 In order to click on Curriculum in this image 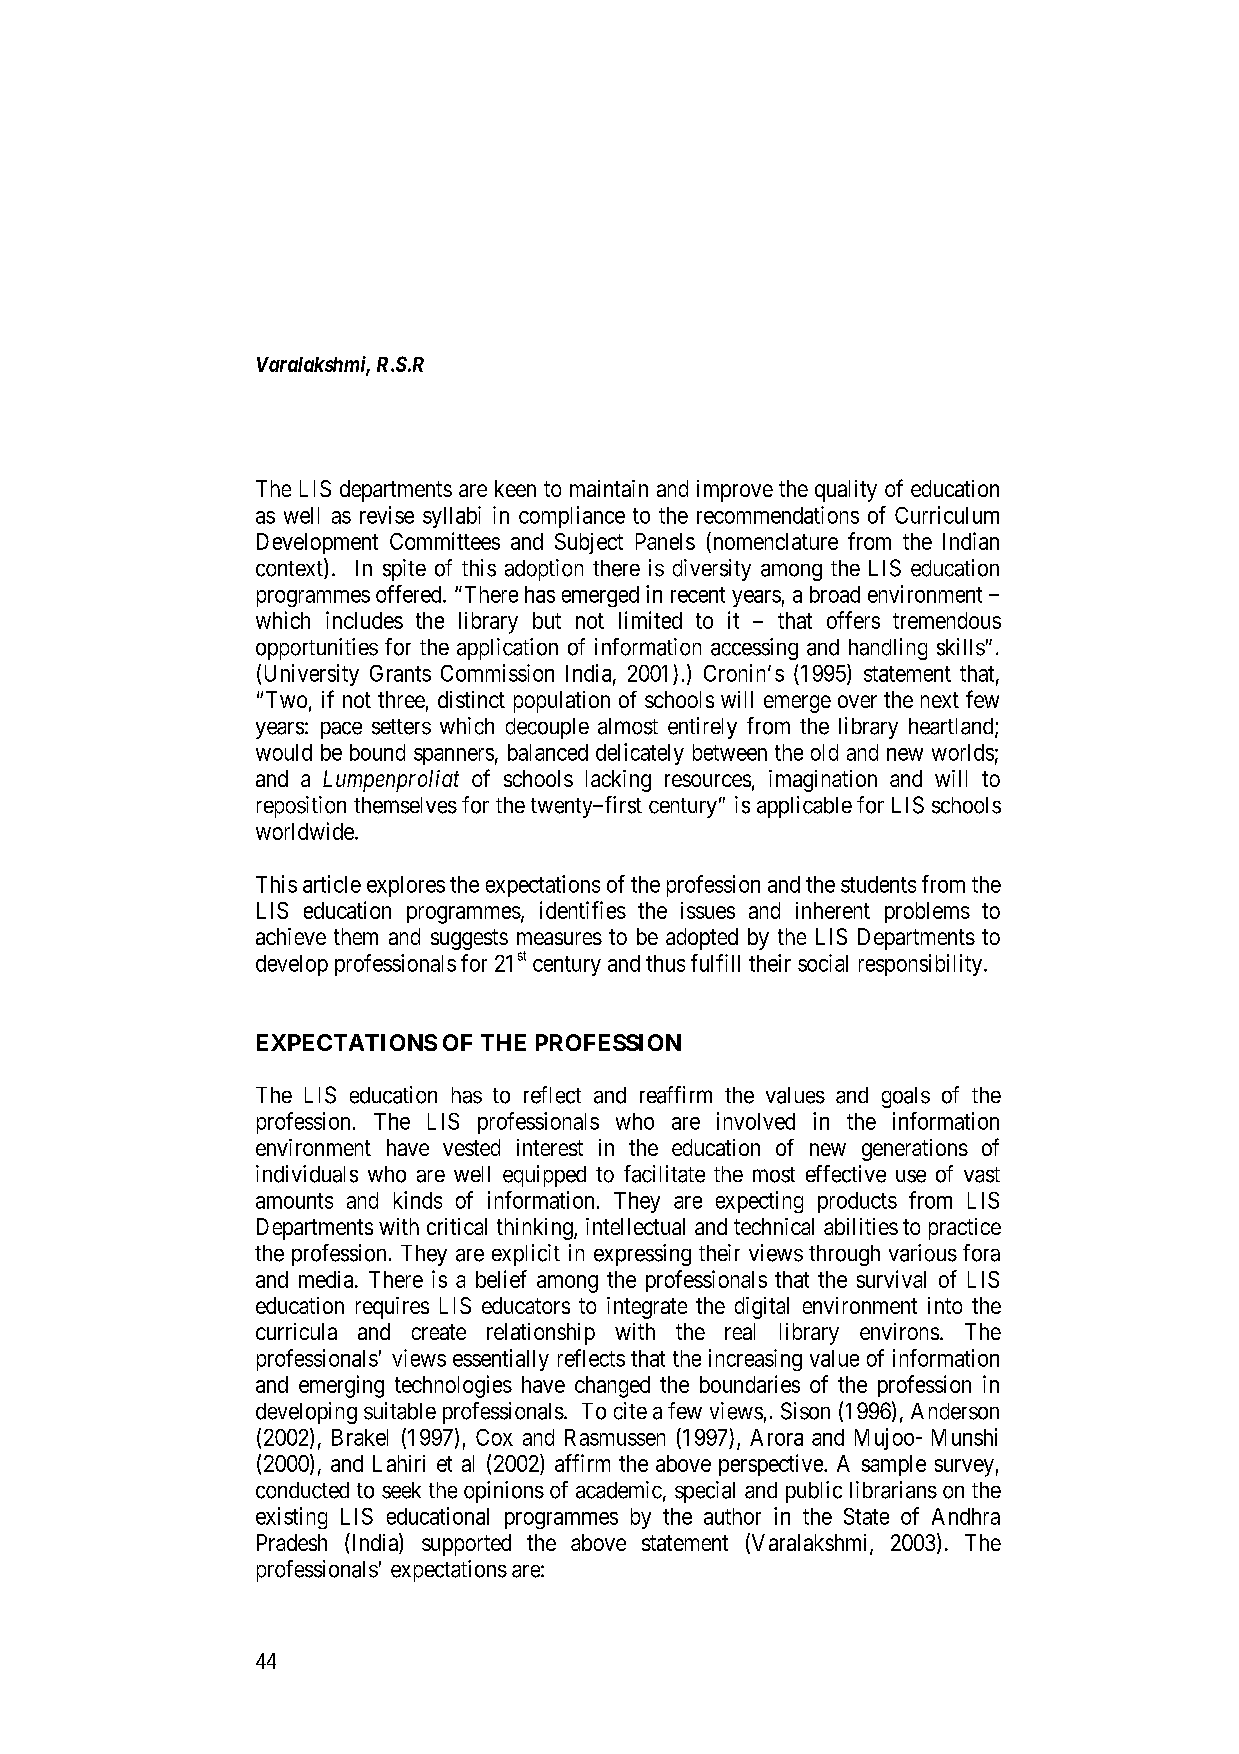, I will do `click(947, 515)`.
